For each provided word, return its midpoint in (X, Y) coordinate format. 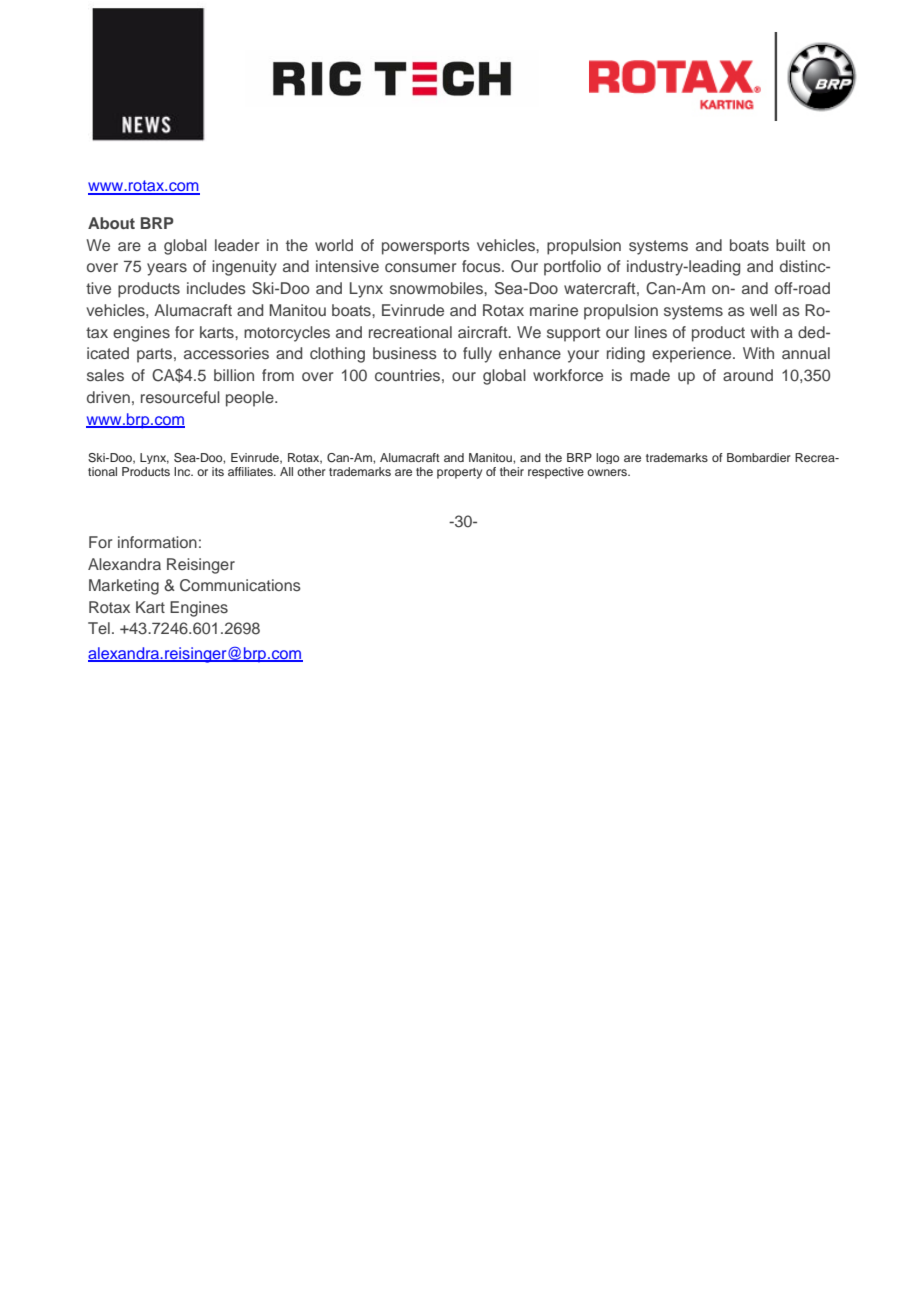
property (459, 473)
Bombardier (759, 457)
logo (607, 458)
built (790, 245)
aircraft (484, 332)
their (512, 471)
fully (477, 355)
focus (482, 266)
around (748, 375)
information (157, 542)
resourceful (180, 397)
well (763, 310)
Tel (99, 628)
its (218, 471)
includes (216, 288)
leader (237, 245)
